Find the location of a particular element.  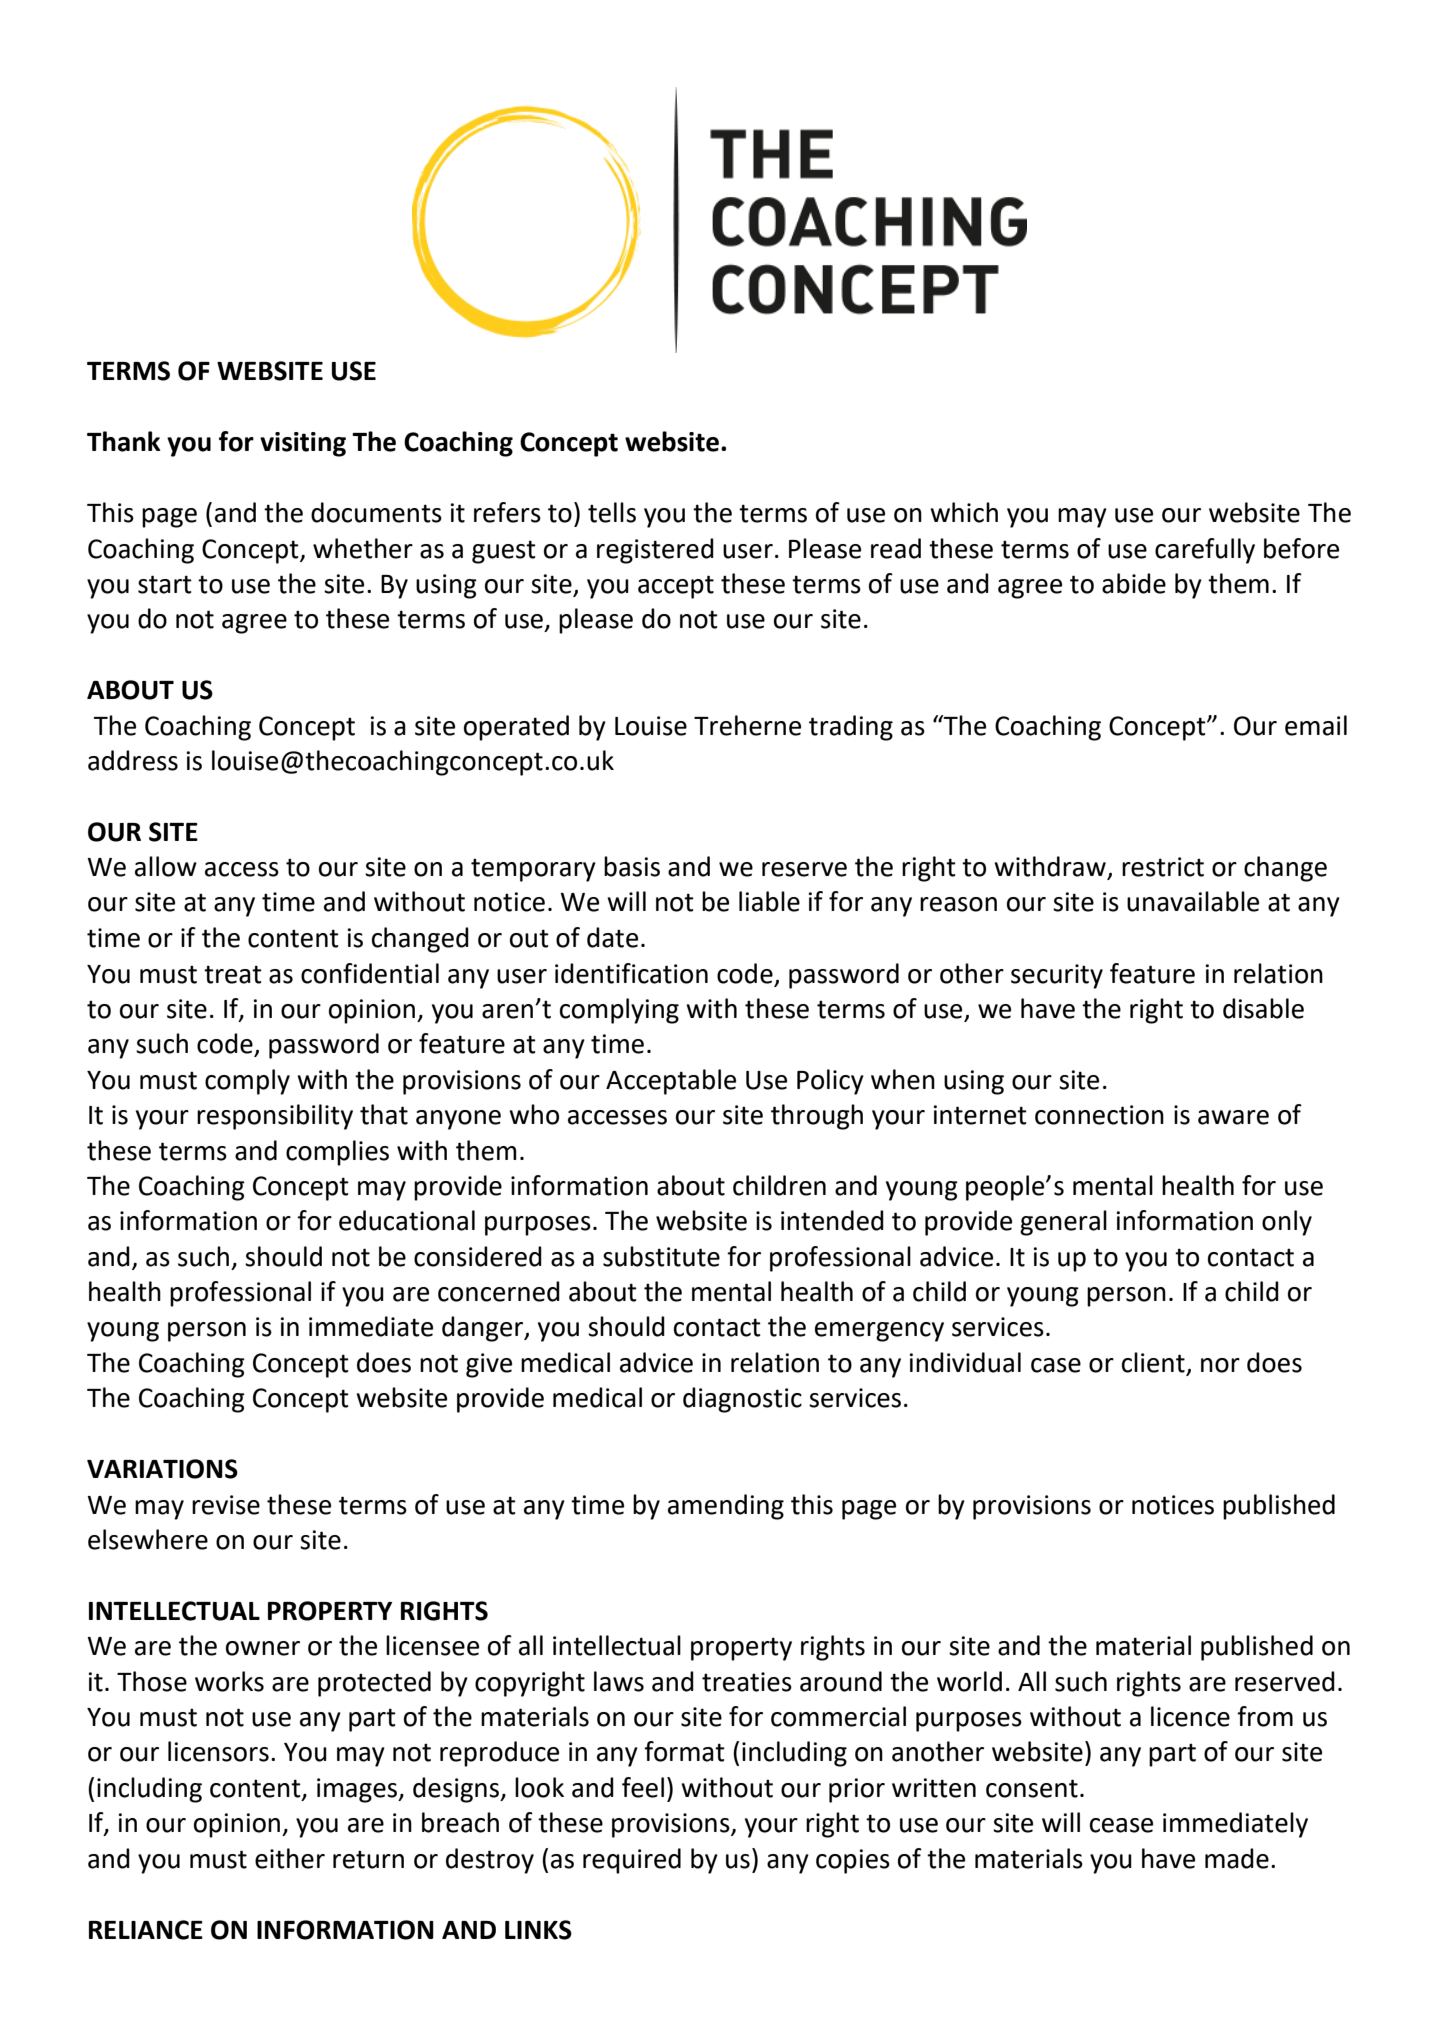

general is located at coordinates (1063, 1223).
